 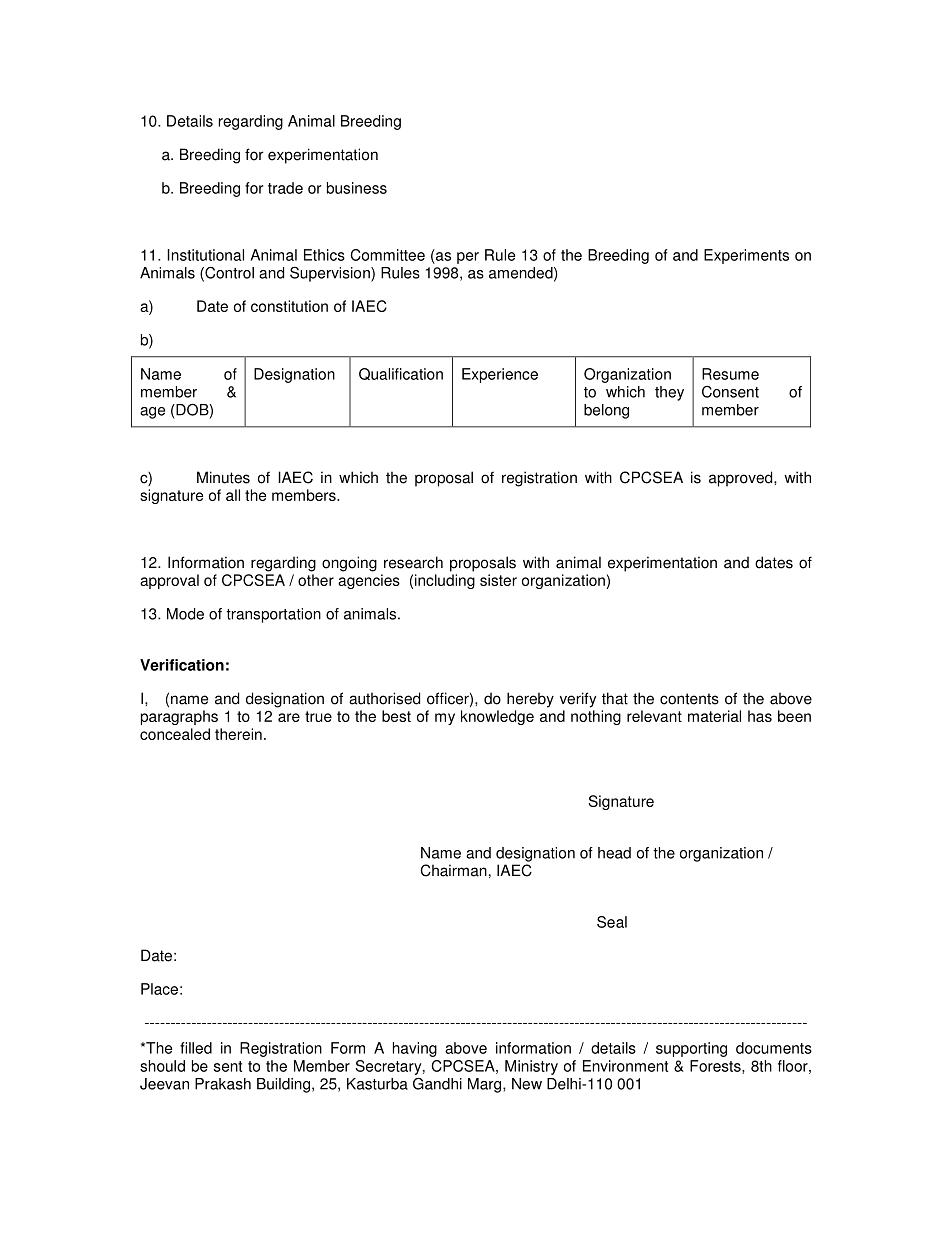 I want to click on trade, so click(x=285, y=188).
